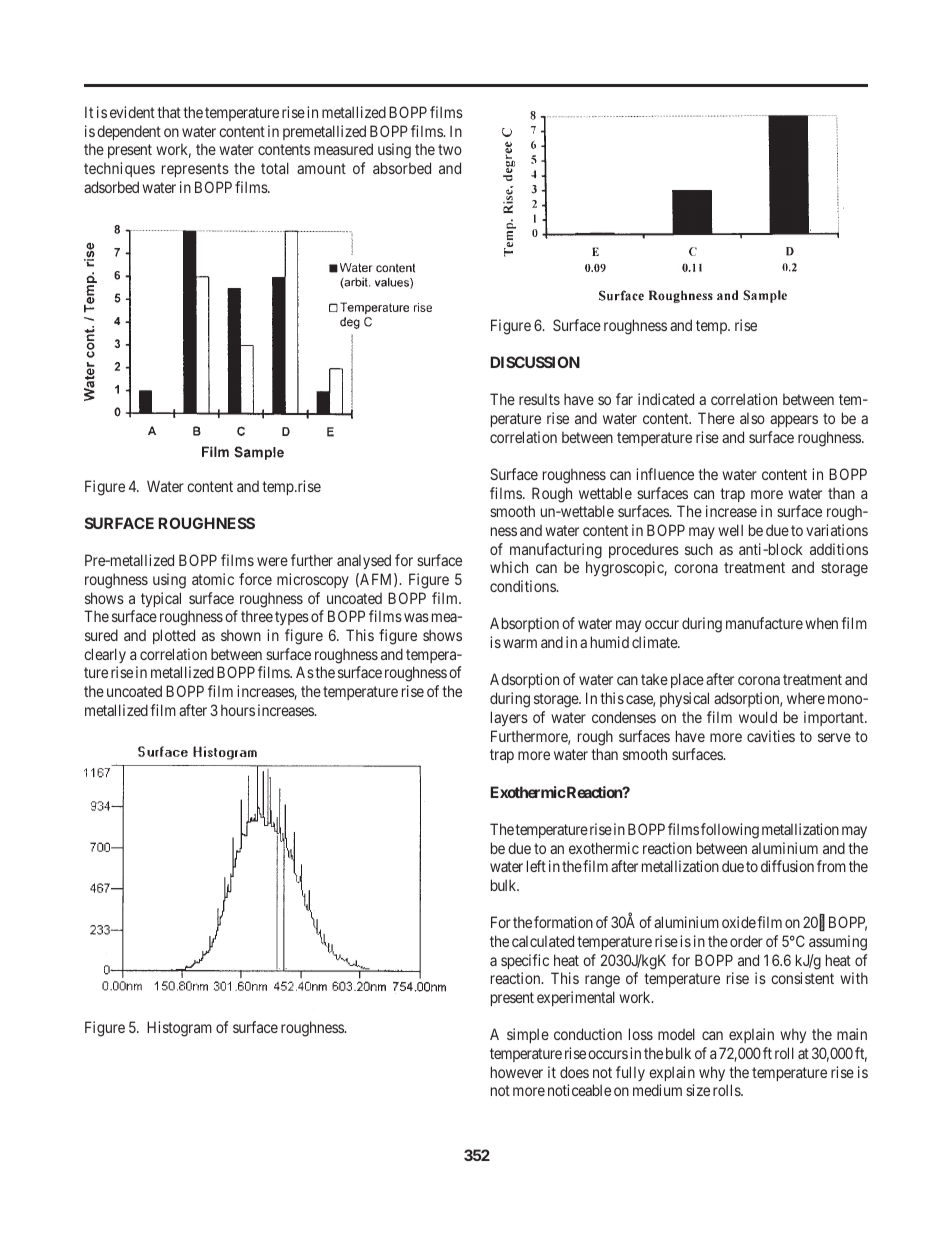 The height and width of the screenshot is (1233, 952). I want to click on that, so click(169, 112).
